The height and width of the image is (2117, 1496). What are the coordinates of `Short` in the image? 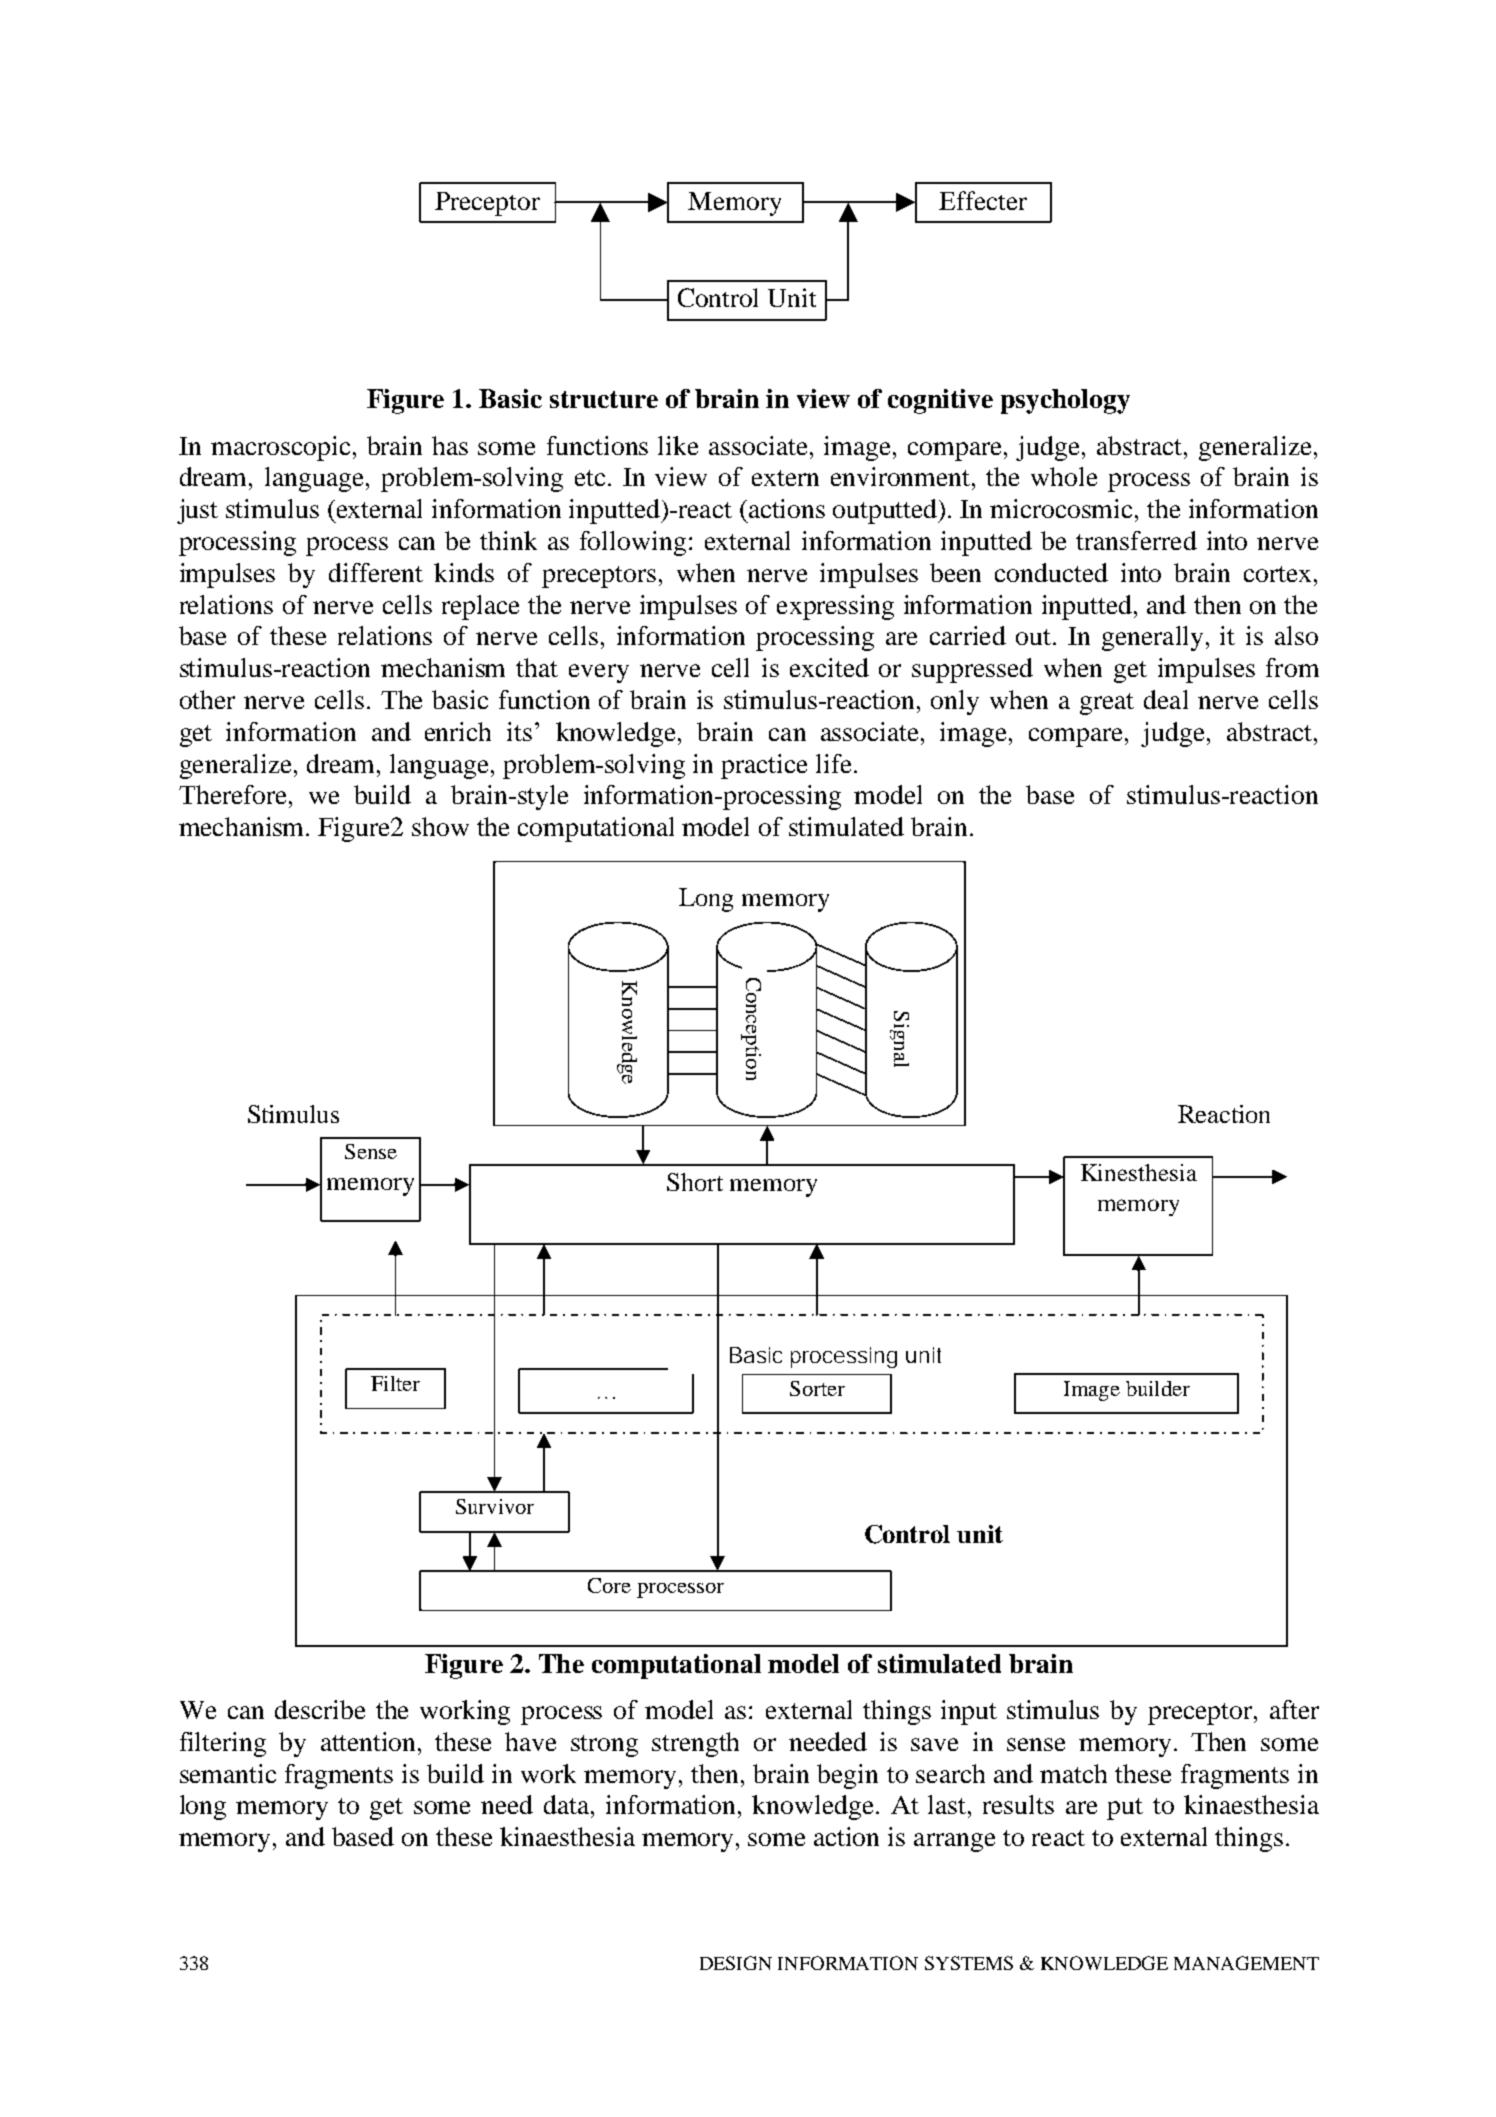 It's located at (695, 1182).
